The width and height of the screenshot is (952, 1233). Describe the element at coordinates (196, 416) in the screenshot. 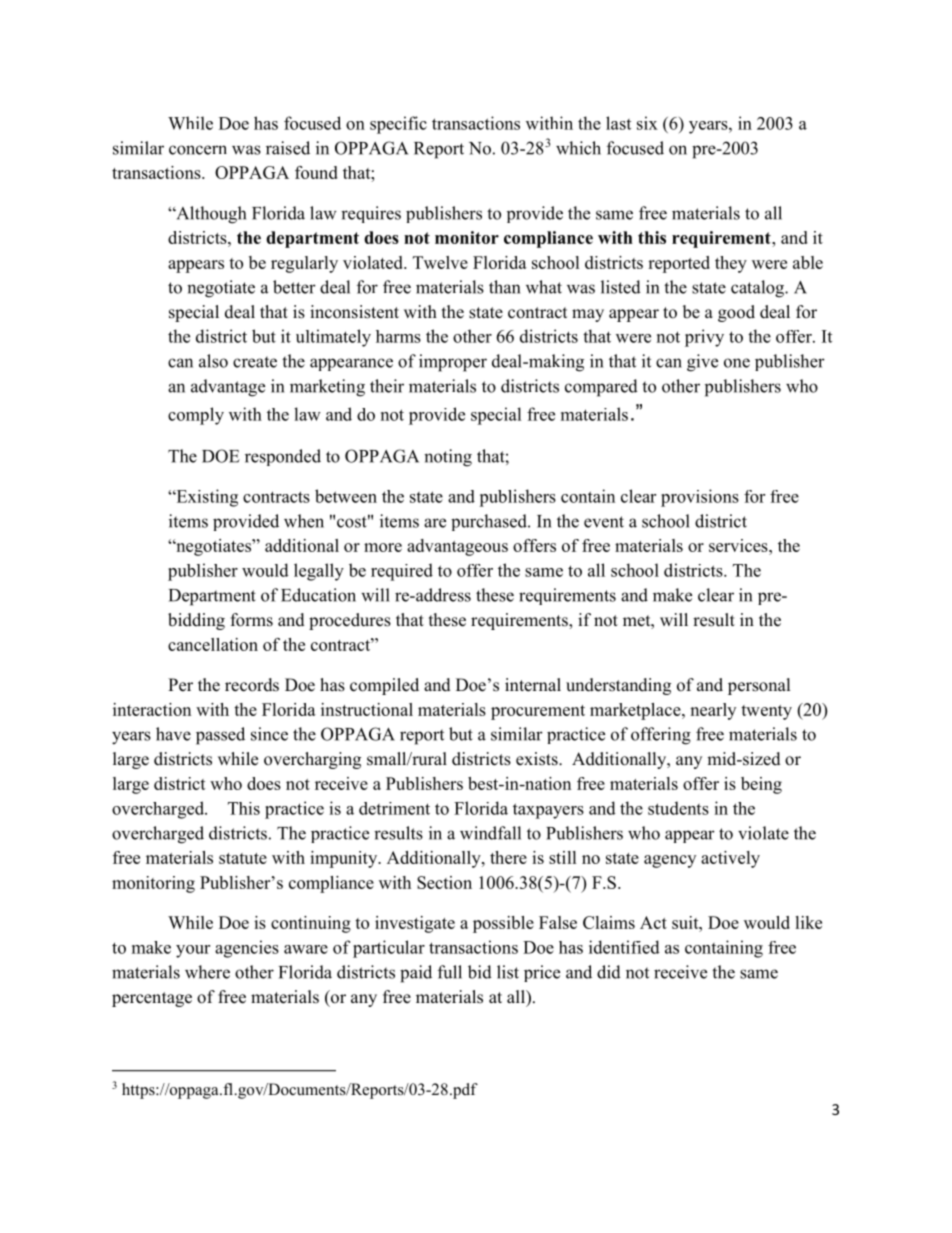

I see `comply` at that location.
